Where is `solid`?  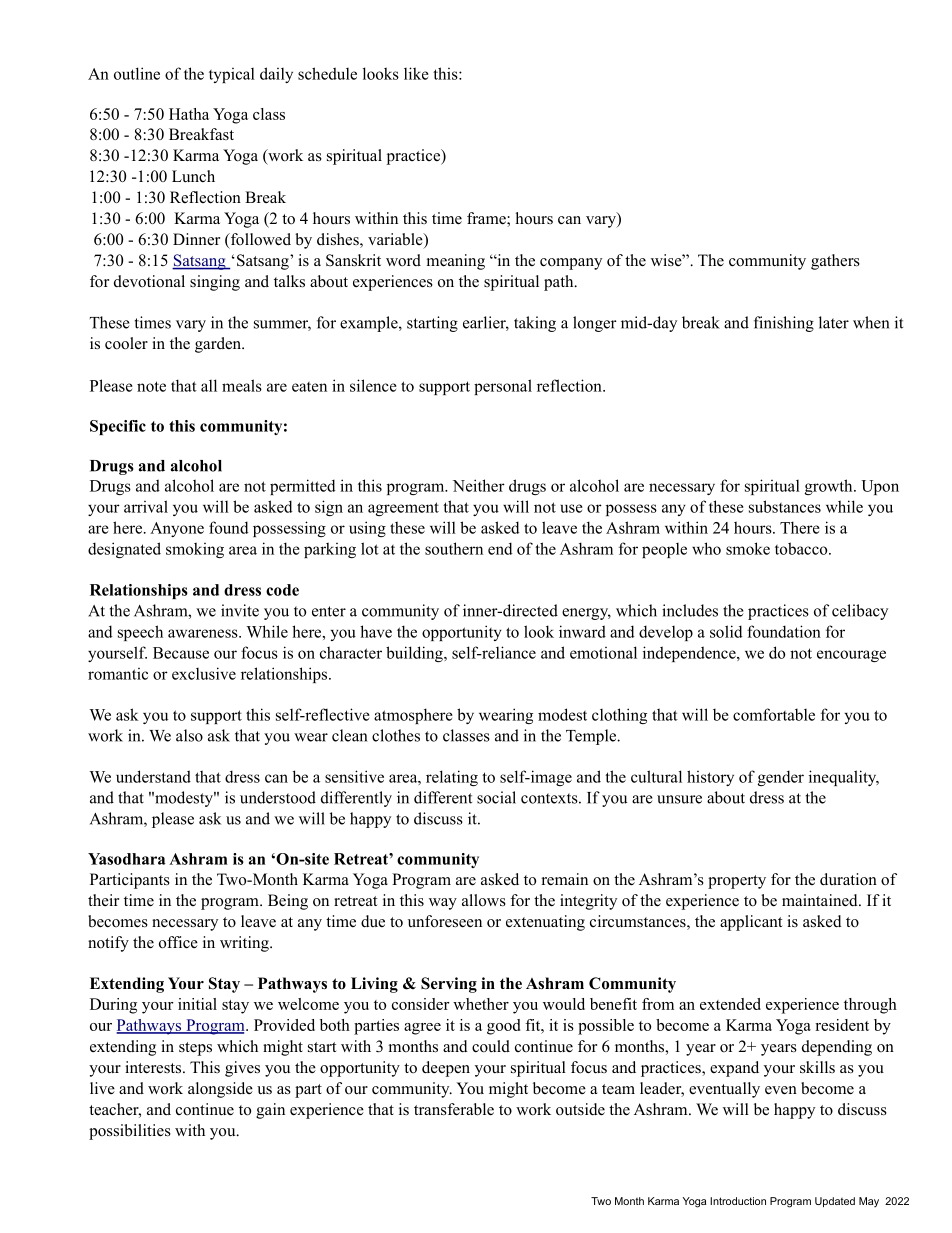 solid is located at coordinates (726, 631).
